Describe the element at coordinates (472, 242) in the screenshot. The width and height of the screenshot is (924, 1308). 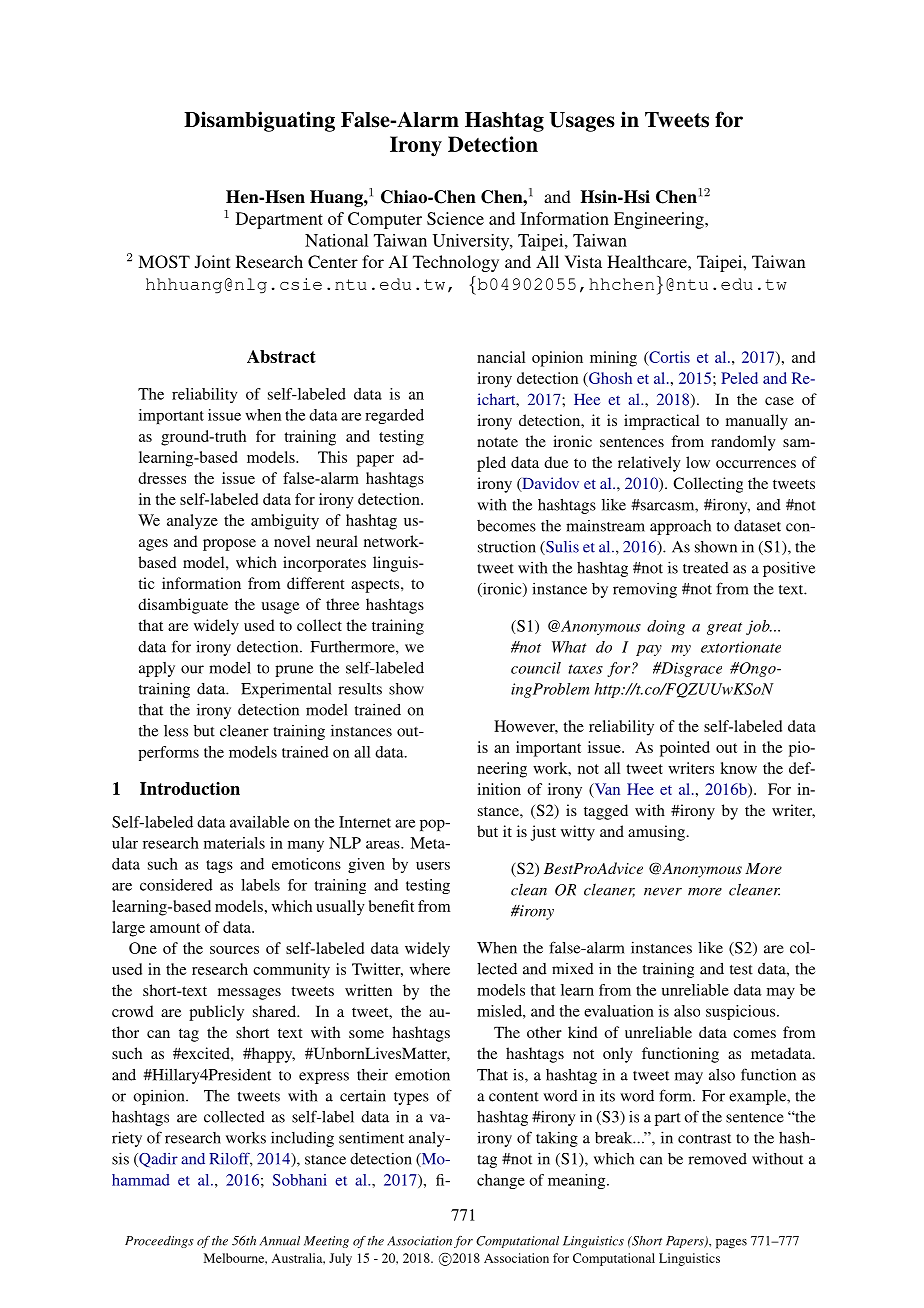
I see `University` at that location.
